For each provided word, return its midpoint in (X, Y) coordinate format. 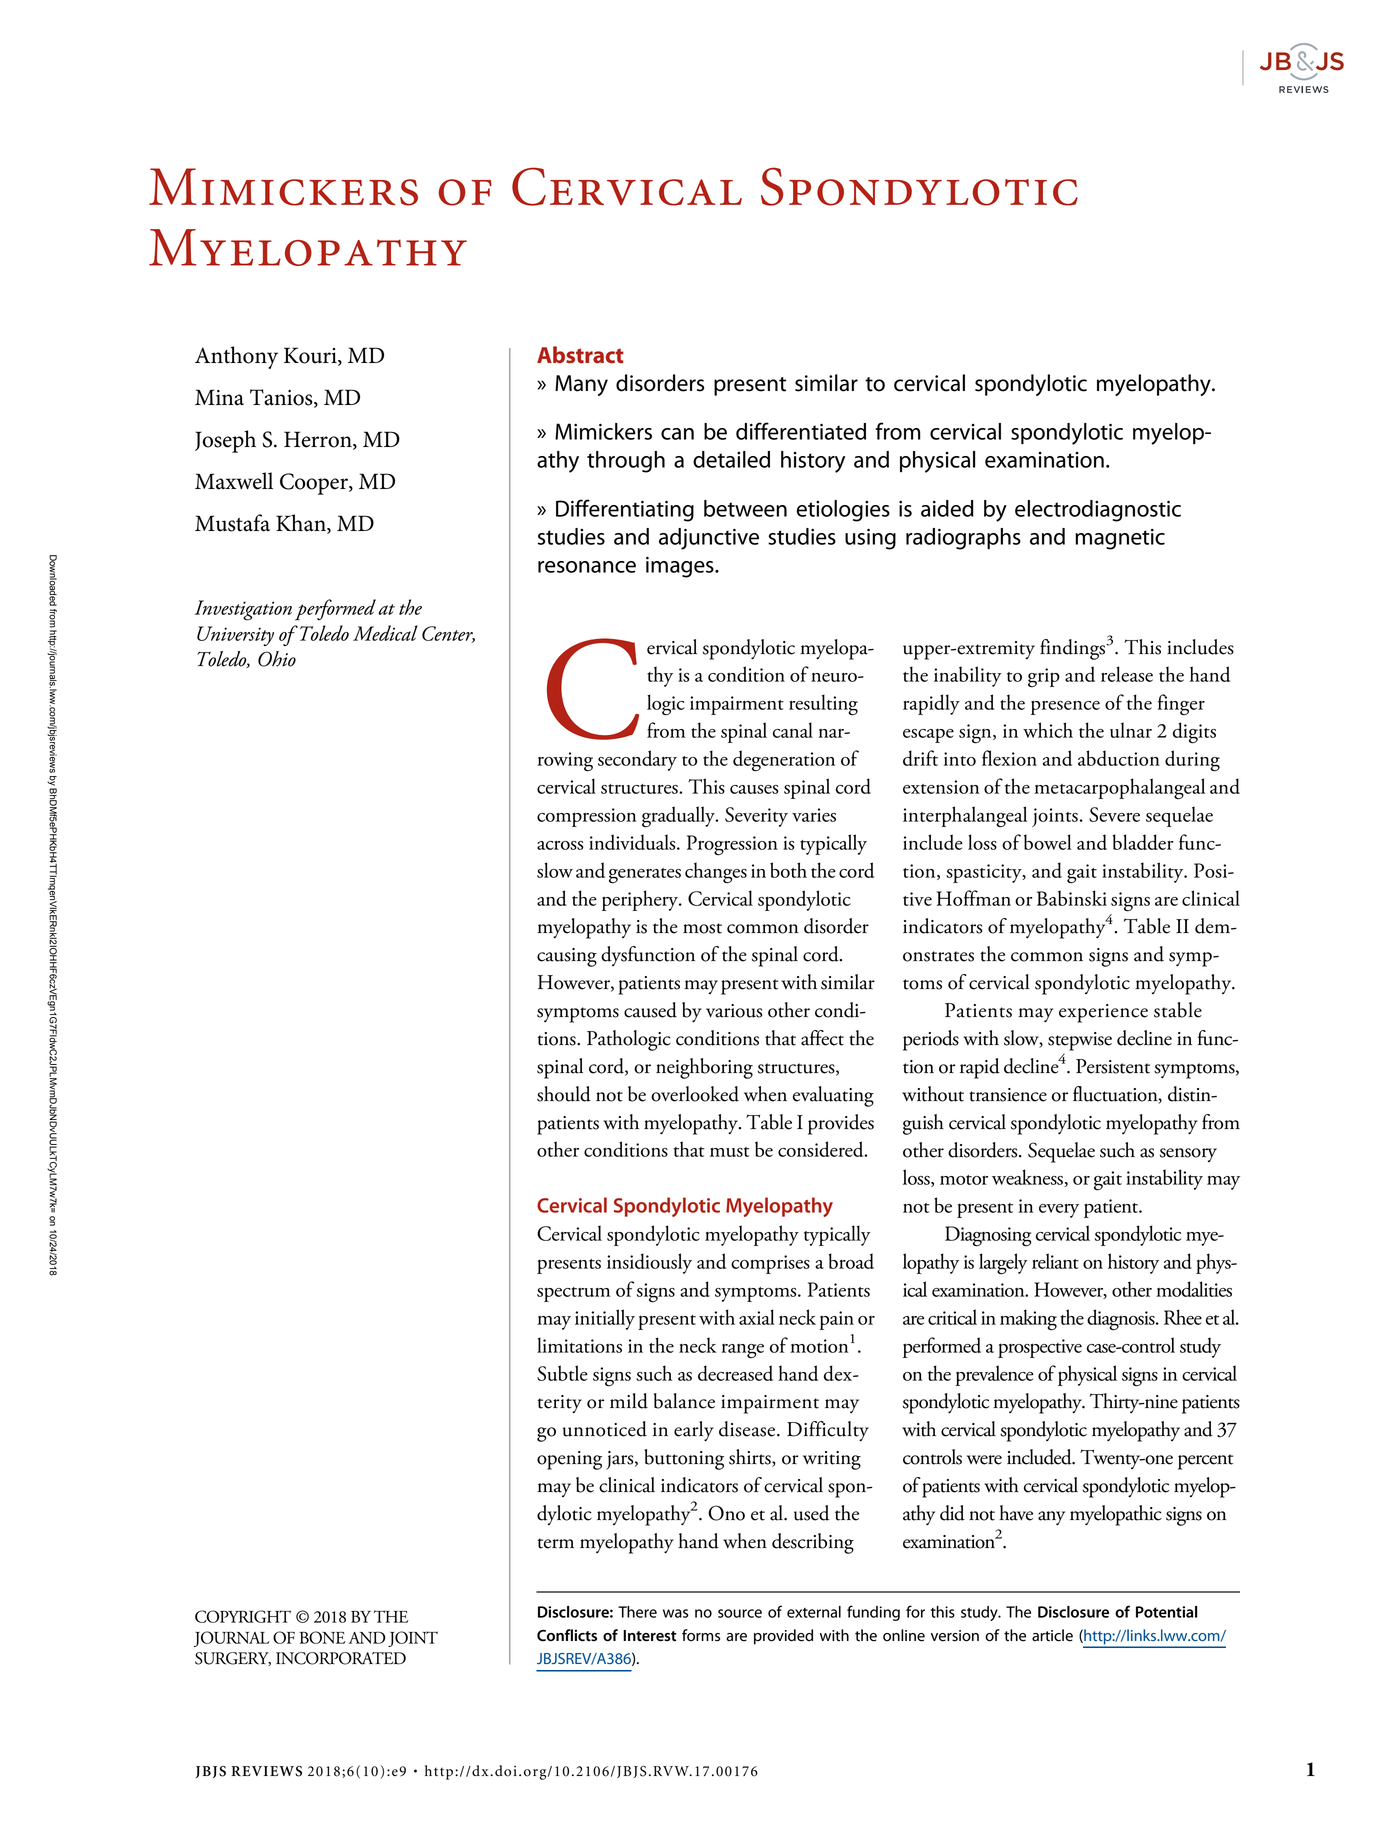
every (1059, 1211)
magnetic (1120, 539)
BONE (323, 1637)
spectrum (574, 1294)
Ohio (277, 659)
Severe (1114, 814)
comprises (770, 1264)
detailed (731, 459)
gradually (679, 817)
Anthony (236, 357)
